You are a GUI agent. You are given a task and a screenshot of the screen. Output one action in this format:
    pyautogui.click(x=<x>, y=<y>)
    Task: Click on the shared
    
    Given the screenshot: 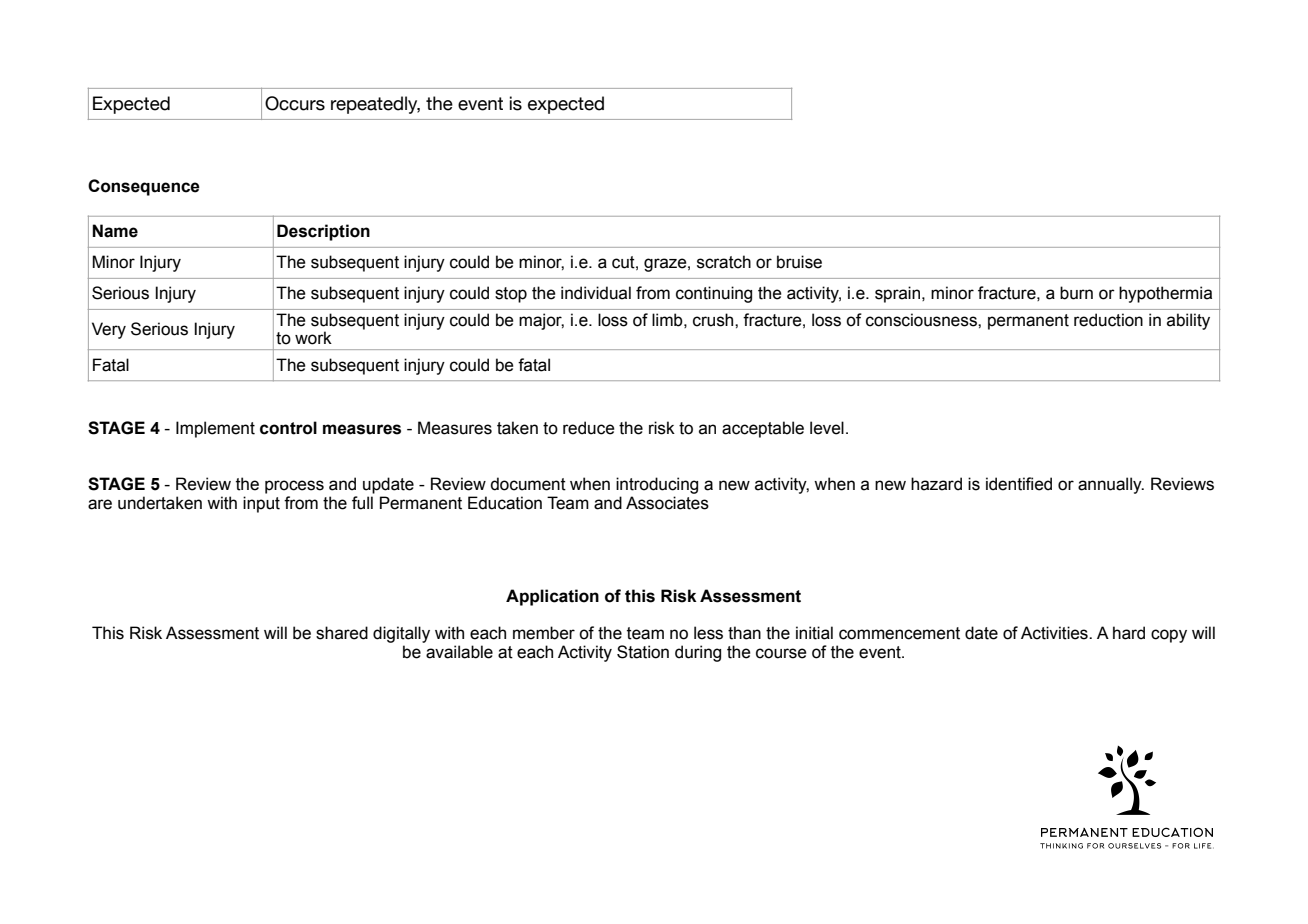 What is the action you would take?
    pyautogui.click(x=342, y=633)
